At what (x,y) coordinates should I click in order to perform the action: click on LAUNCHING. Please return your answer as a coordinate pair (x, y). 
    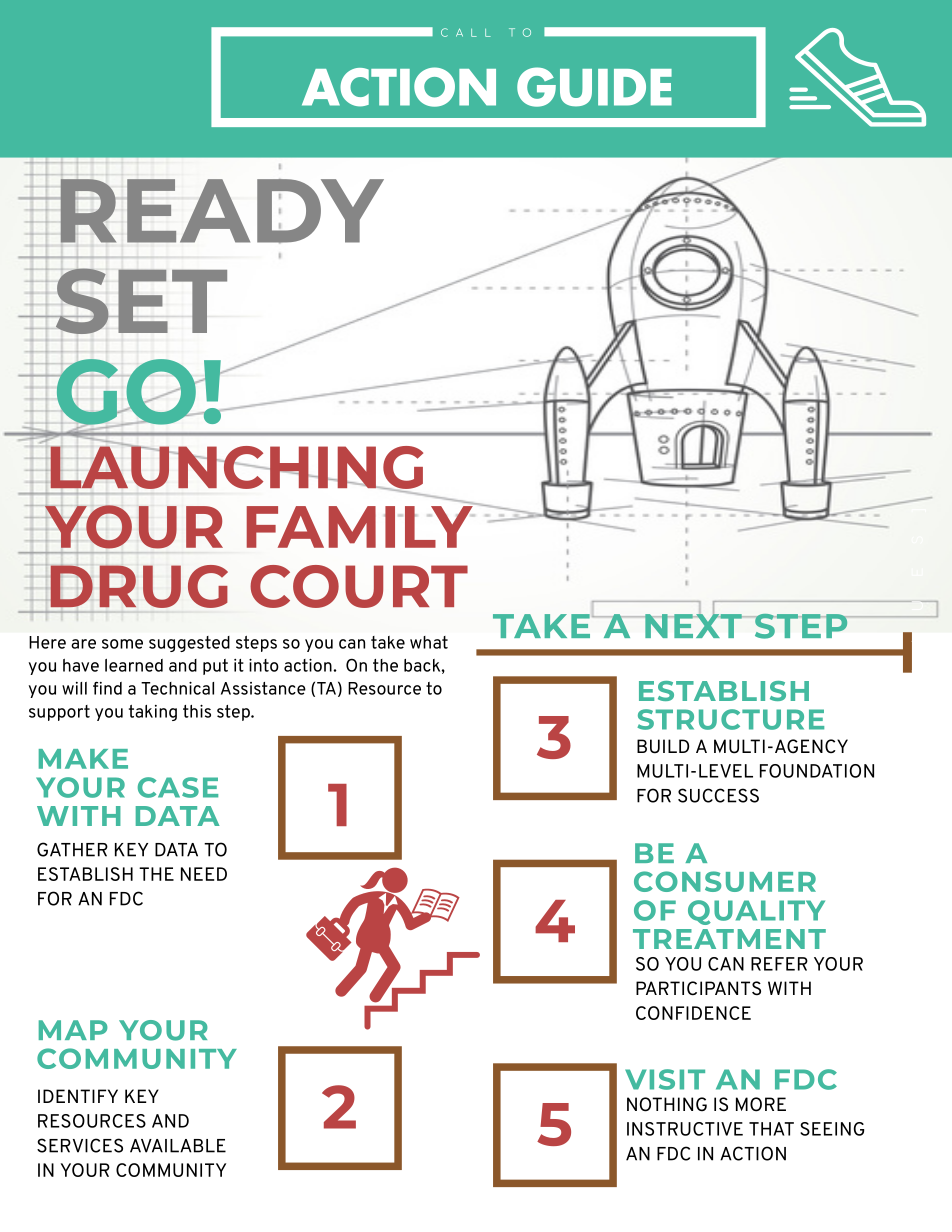
    Looking at the image, I should click on (235, 467).
